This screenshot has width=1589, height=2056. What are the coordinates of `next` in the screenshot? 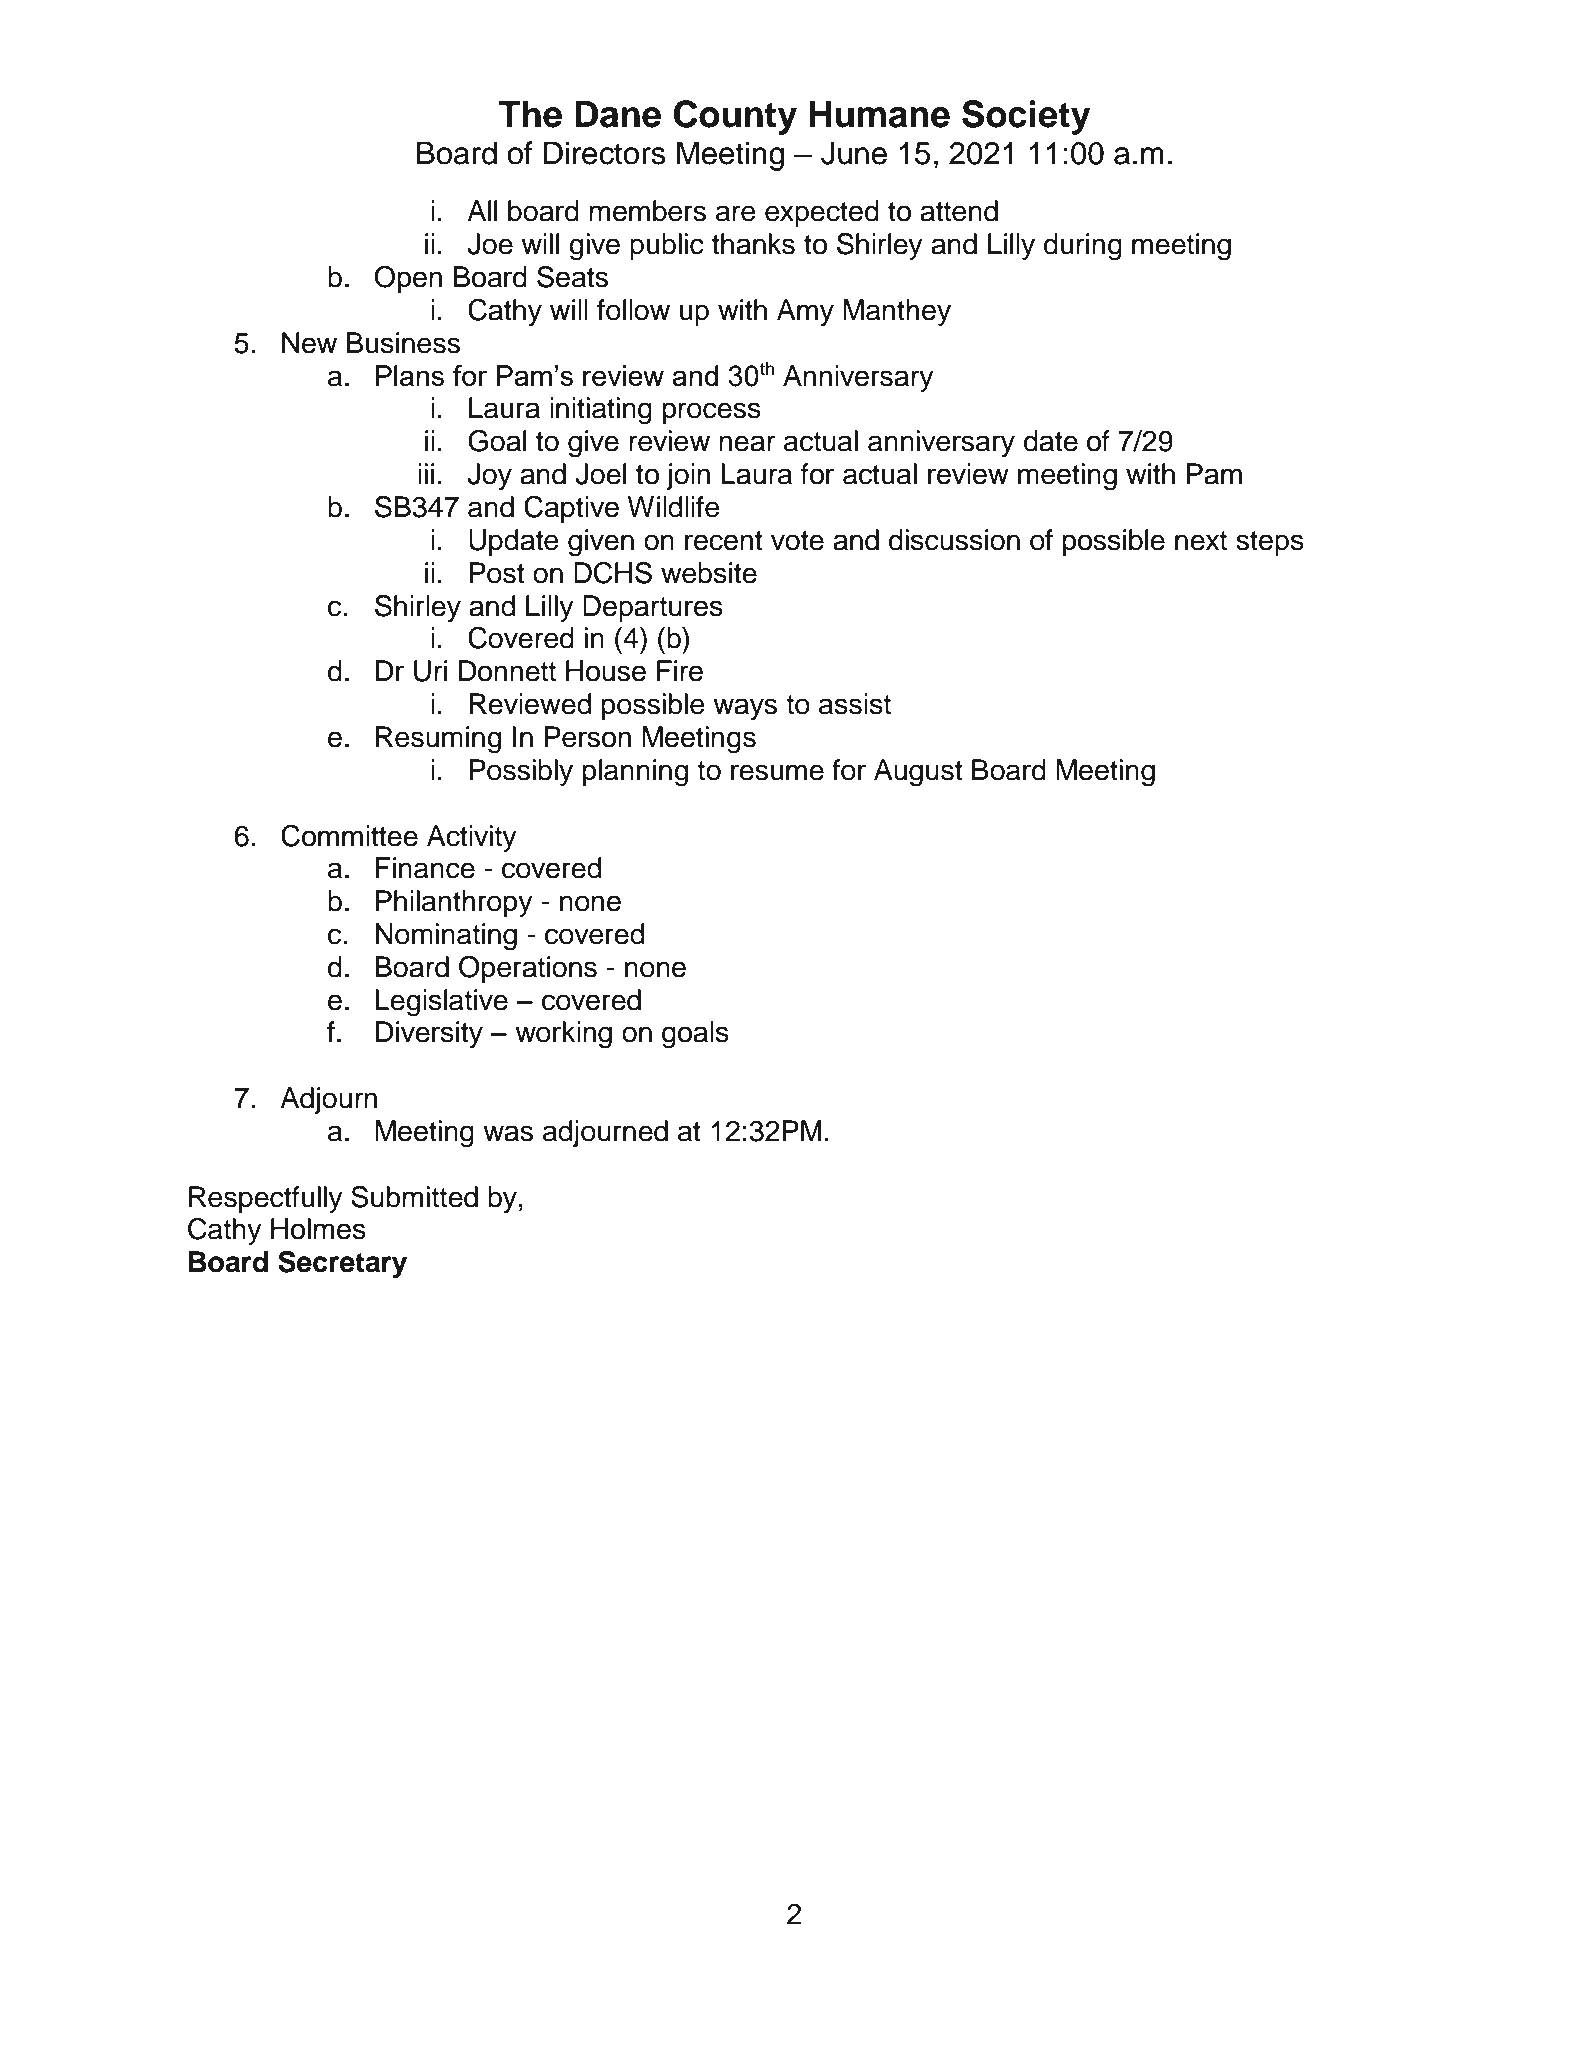 It's located at (1201, 541).
